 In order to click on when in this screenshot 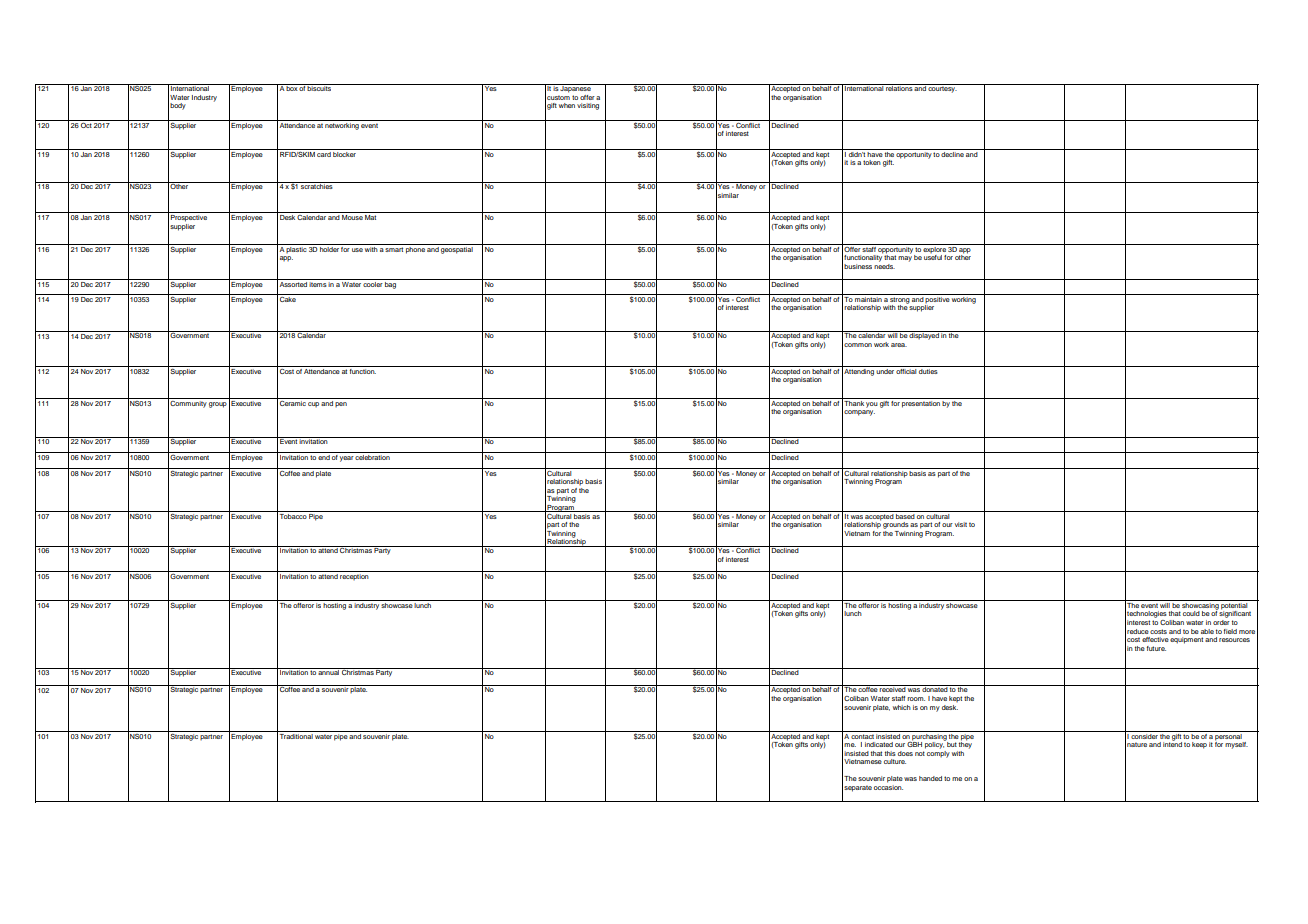, I will do `click(567, 105)`.
